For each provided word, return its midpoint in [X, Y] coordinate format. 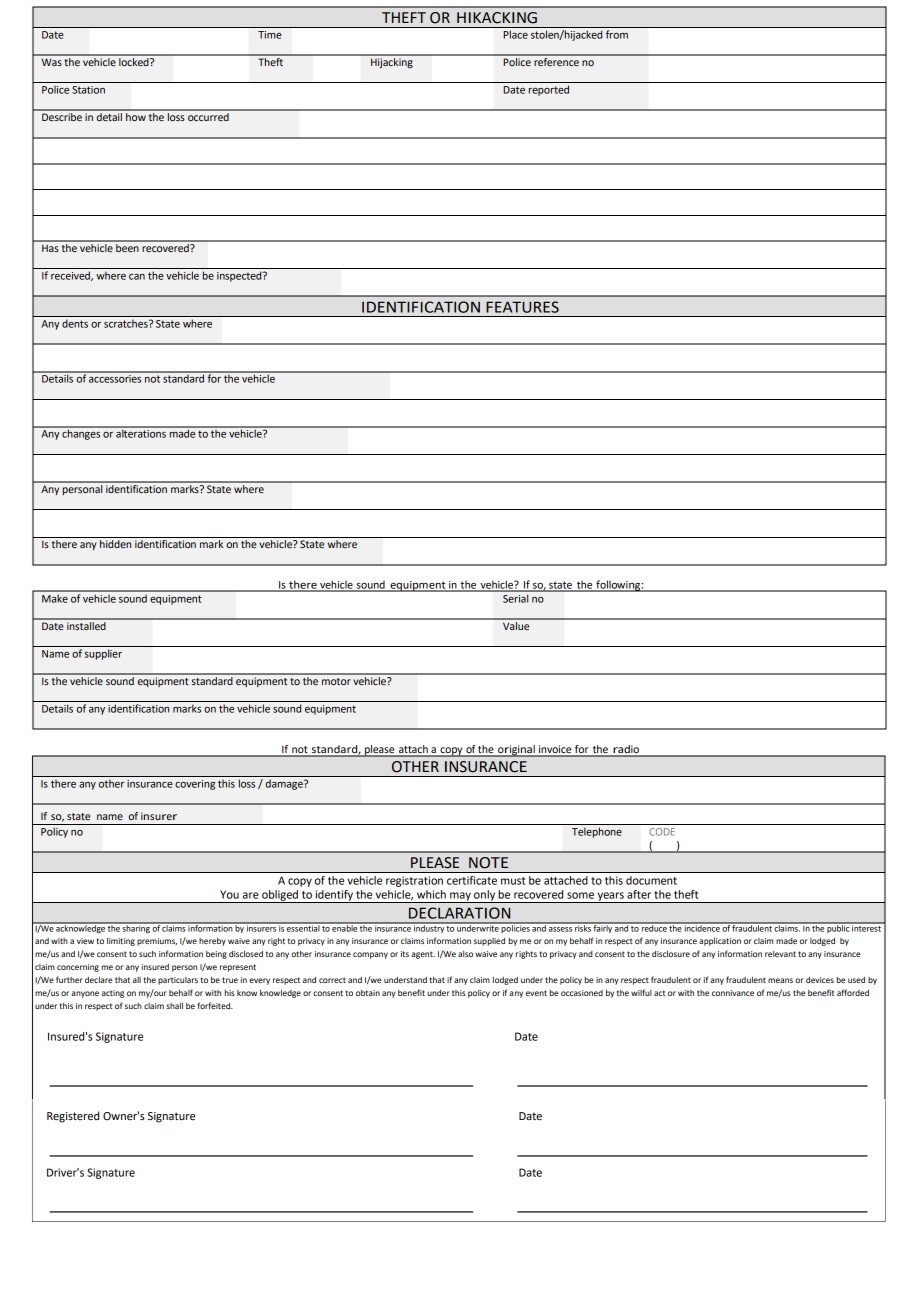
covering [195, 785]
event [536, 993]
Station [88, 90]
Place [516, 34]
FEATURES [522, 307]
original [516, 751]
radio [626, 750]
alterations [141, 432]
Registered [73, 1117]
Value [516, 624]
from [617, 34]
